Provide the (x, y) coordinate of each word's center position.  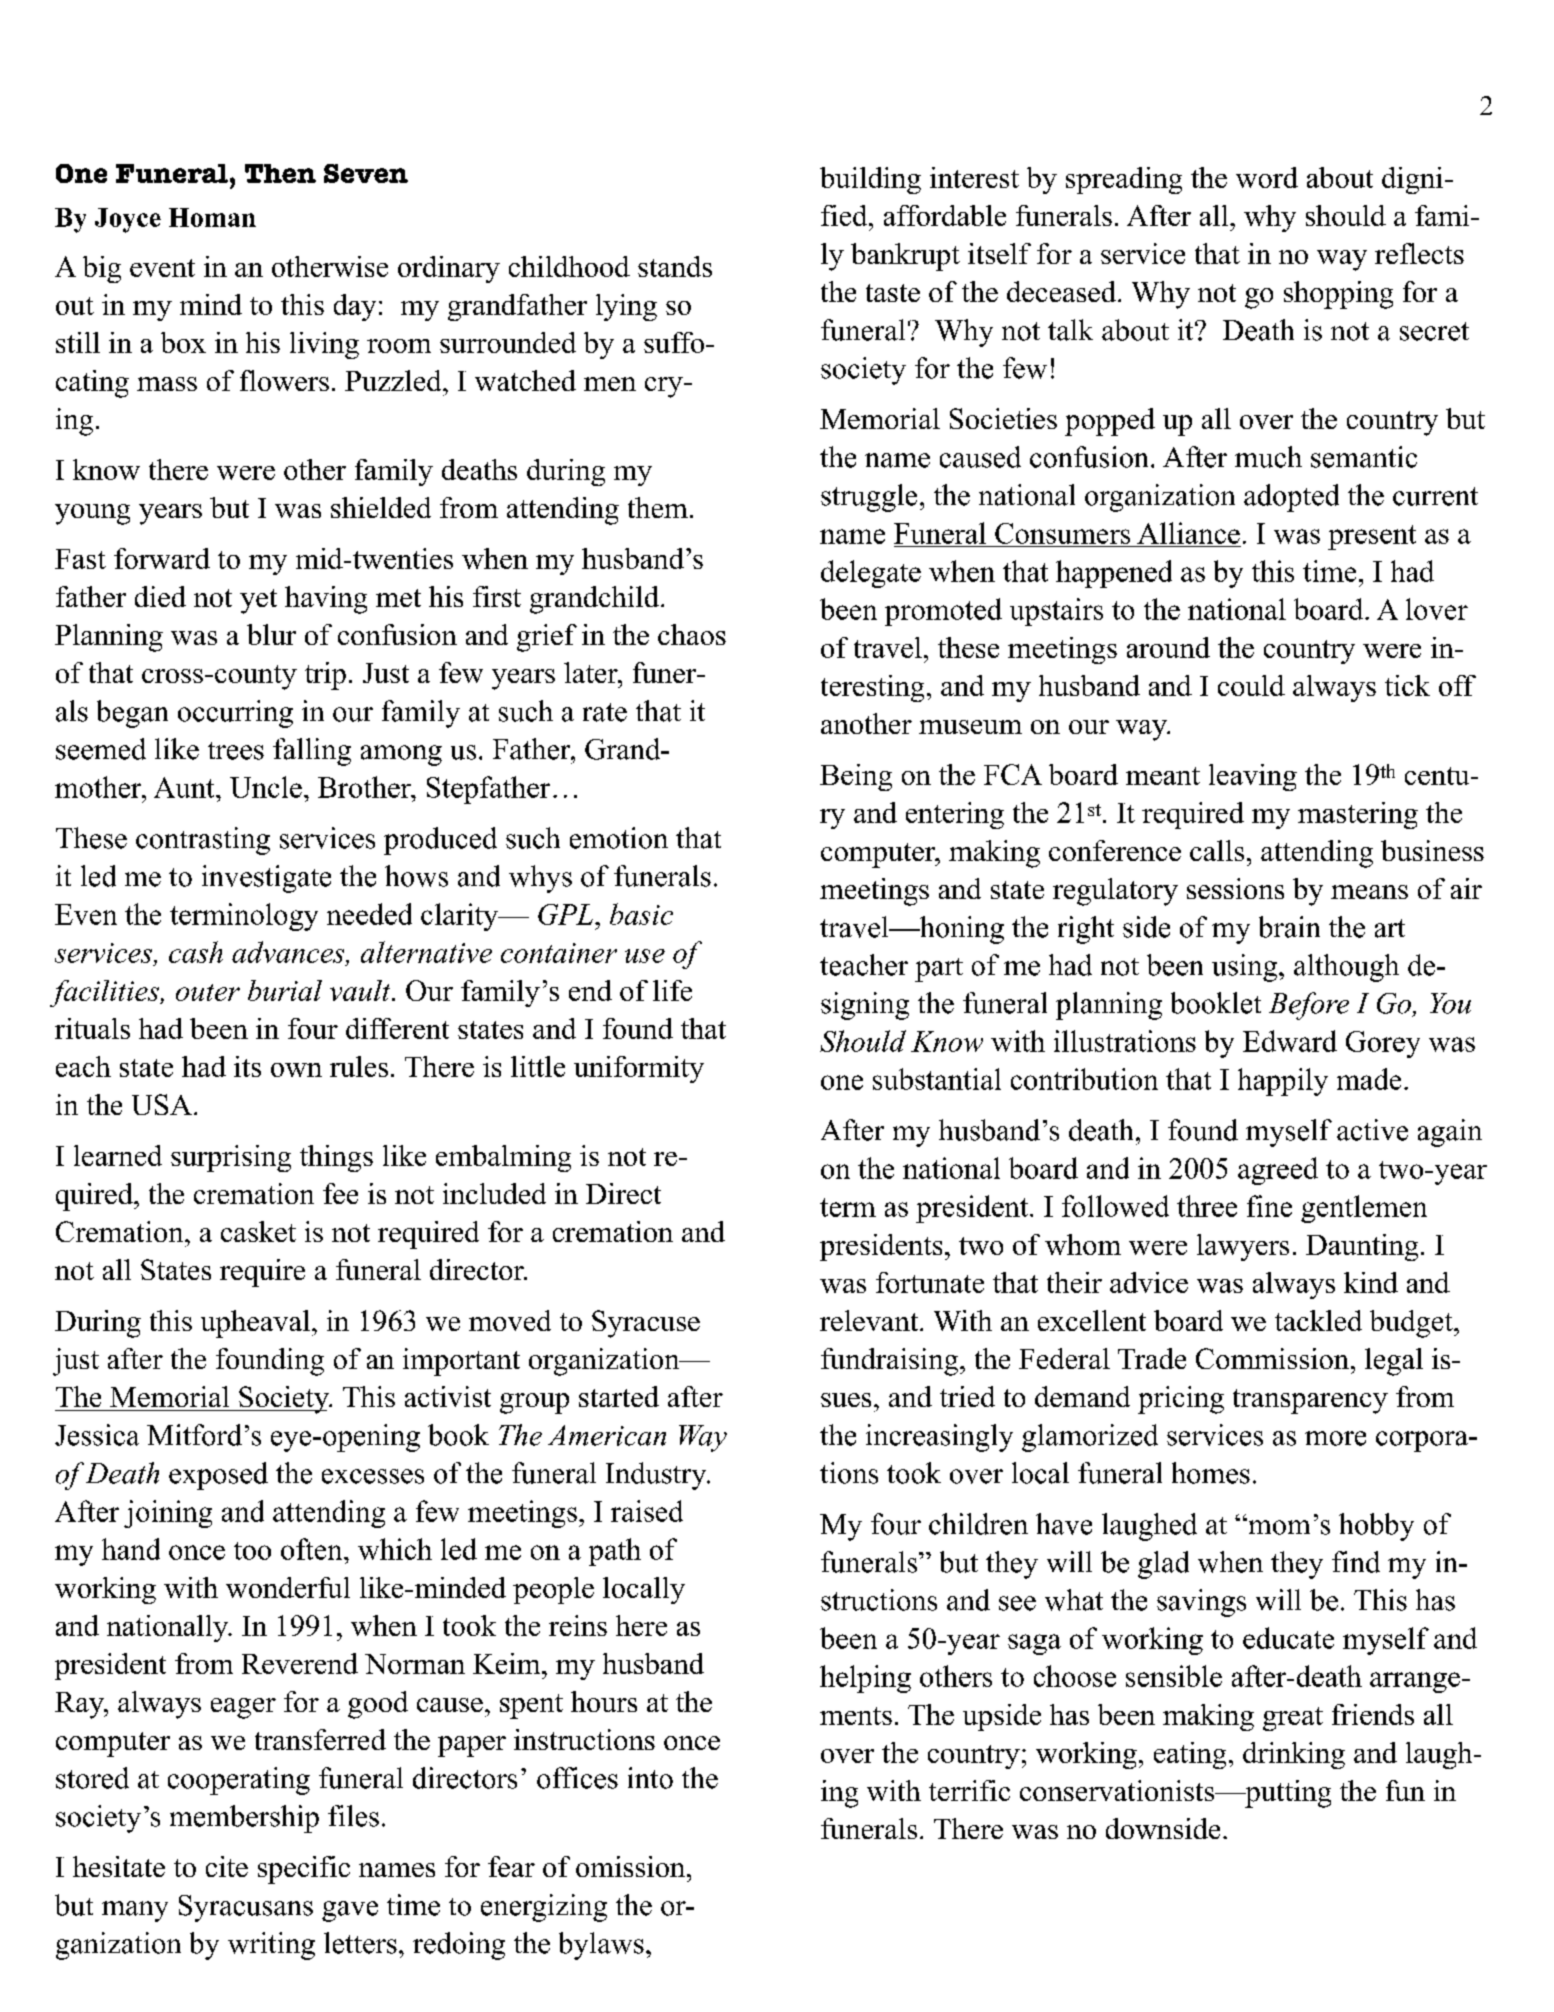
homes (1211, 1473)
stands (675, 266)
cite (227, 1866)
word (1267, 177)
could (1251, 685)
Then (280, 173)
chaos (692, 634)
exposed (218, 1476)
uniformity (639, 1069)
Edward (1290, 1041)
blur (271, 634)
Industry (657, 1476)
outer (208, 992)
